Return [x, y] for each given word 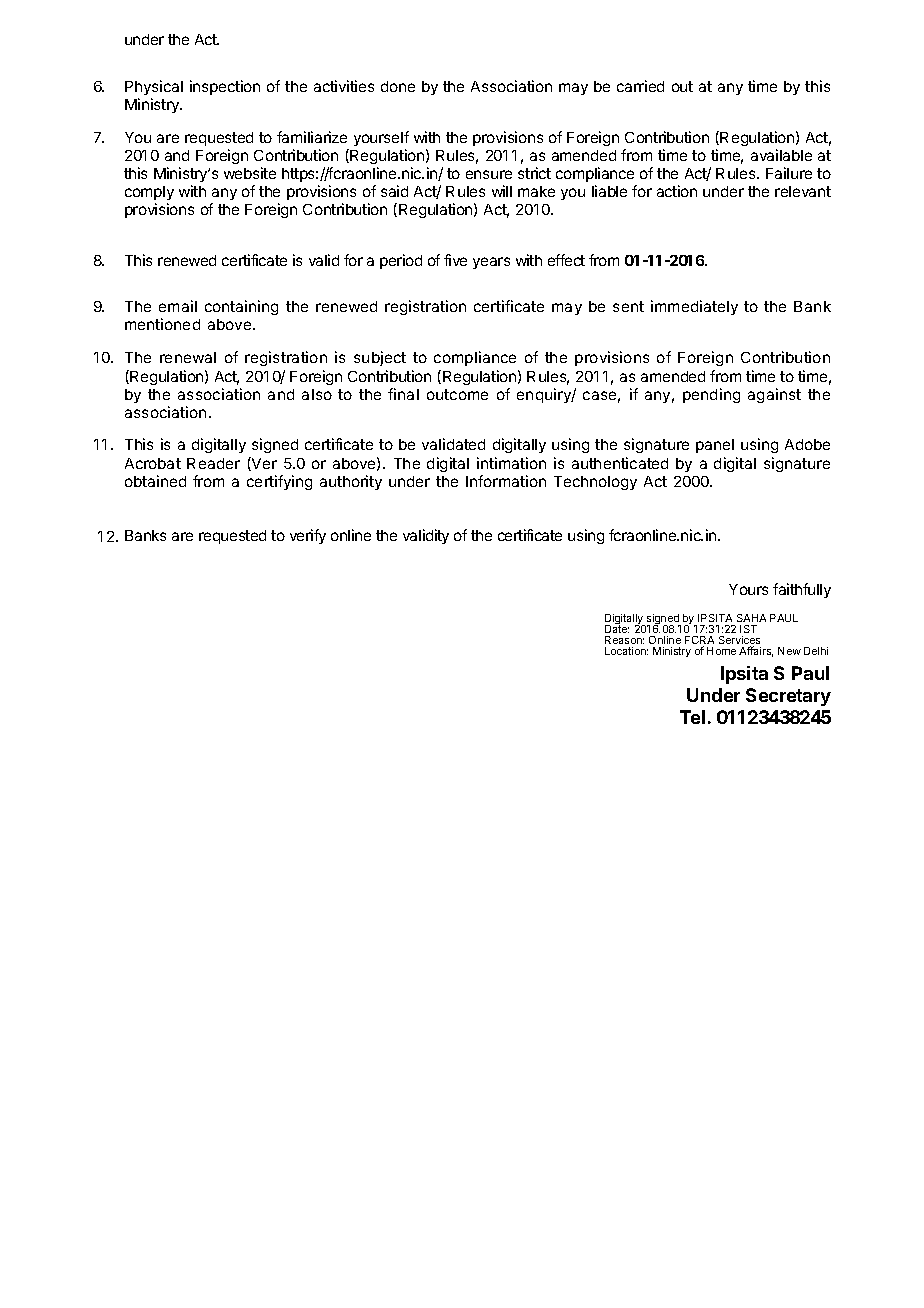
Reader [213, 463]
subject [380, 358]
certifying [279, 482]
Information [506, 481]
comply [149, 193]
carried [640, 86]
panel [715, 446]
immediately [694, 307]
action [677, 191]
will [502, 191]
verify [308, 536]
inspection [225, 87]
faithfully [802, 590]
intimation [511, 463]
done [398, 86]
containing [241, 307]
